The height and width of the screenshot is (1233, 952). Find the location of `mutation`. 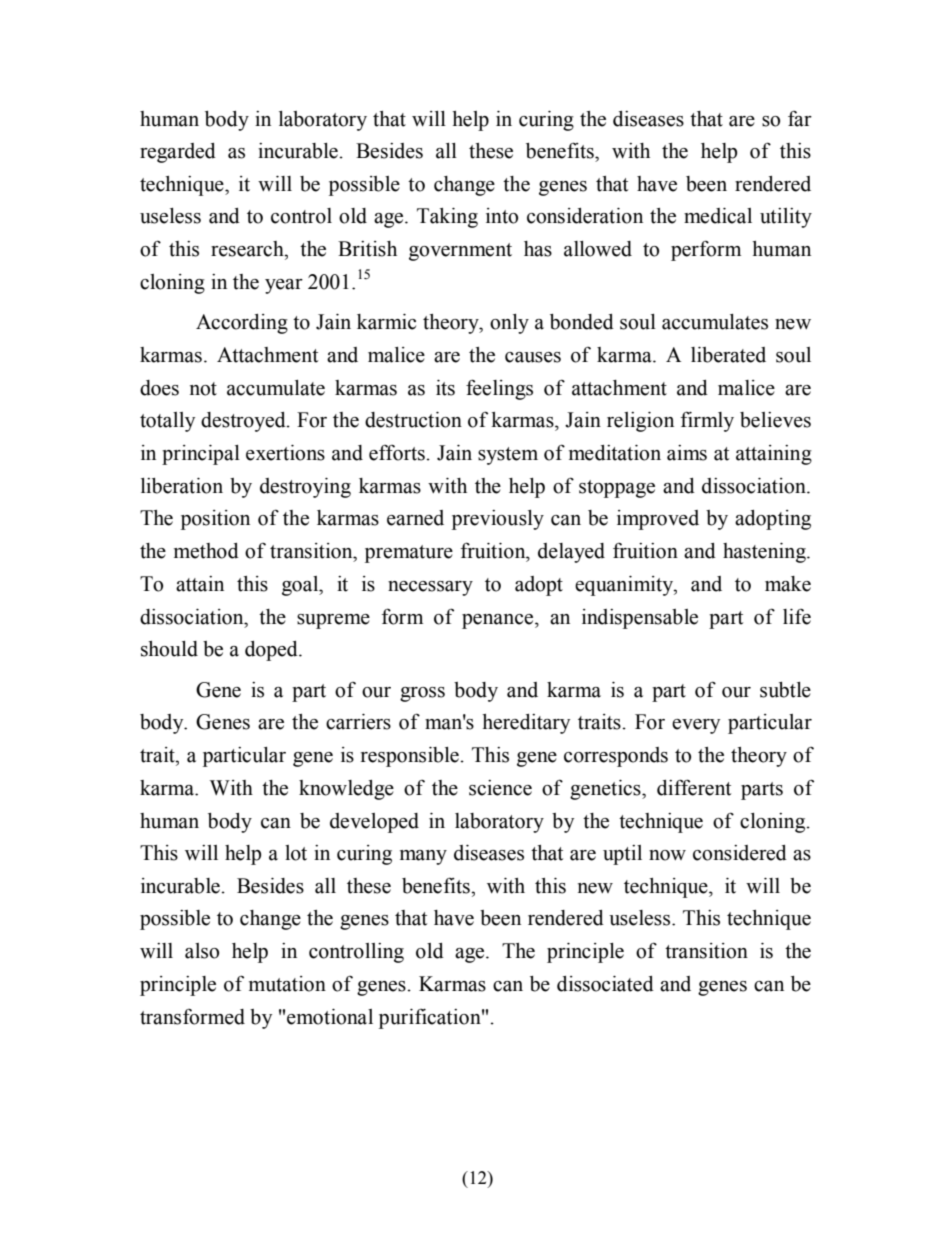

mutation is located at coordinates (287, 984).
